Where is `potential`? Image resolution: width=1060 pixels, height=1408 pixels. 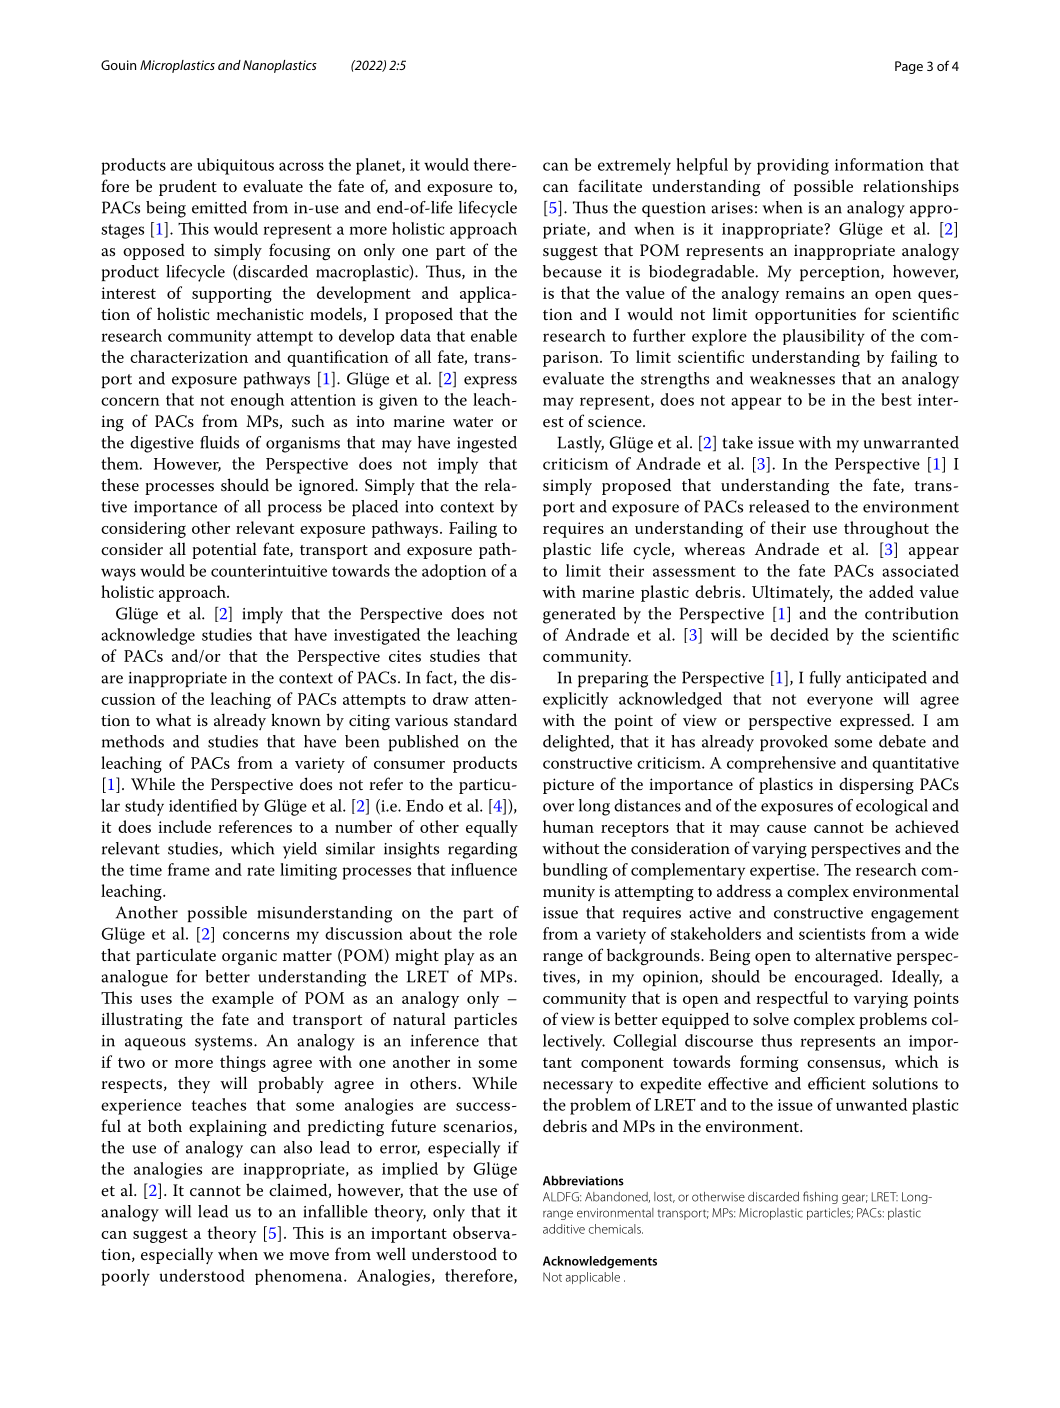
potential is located at coordinates (224, 550).
